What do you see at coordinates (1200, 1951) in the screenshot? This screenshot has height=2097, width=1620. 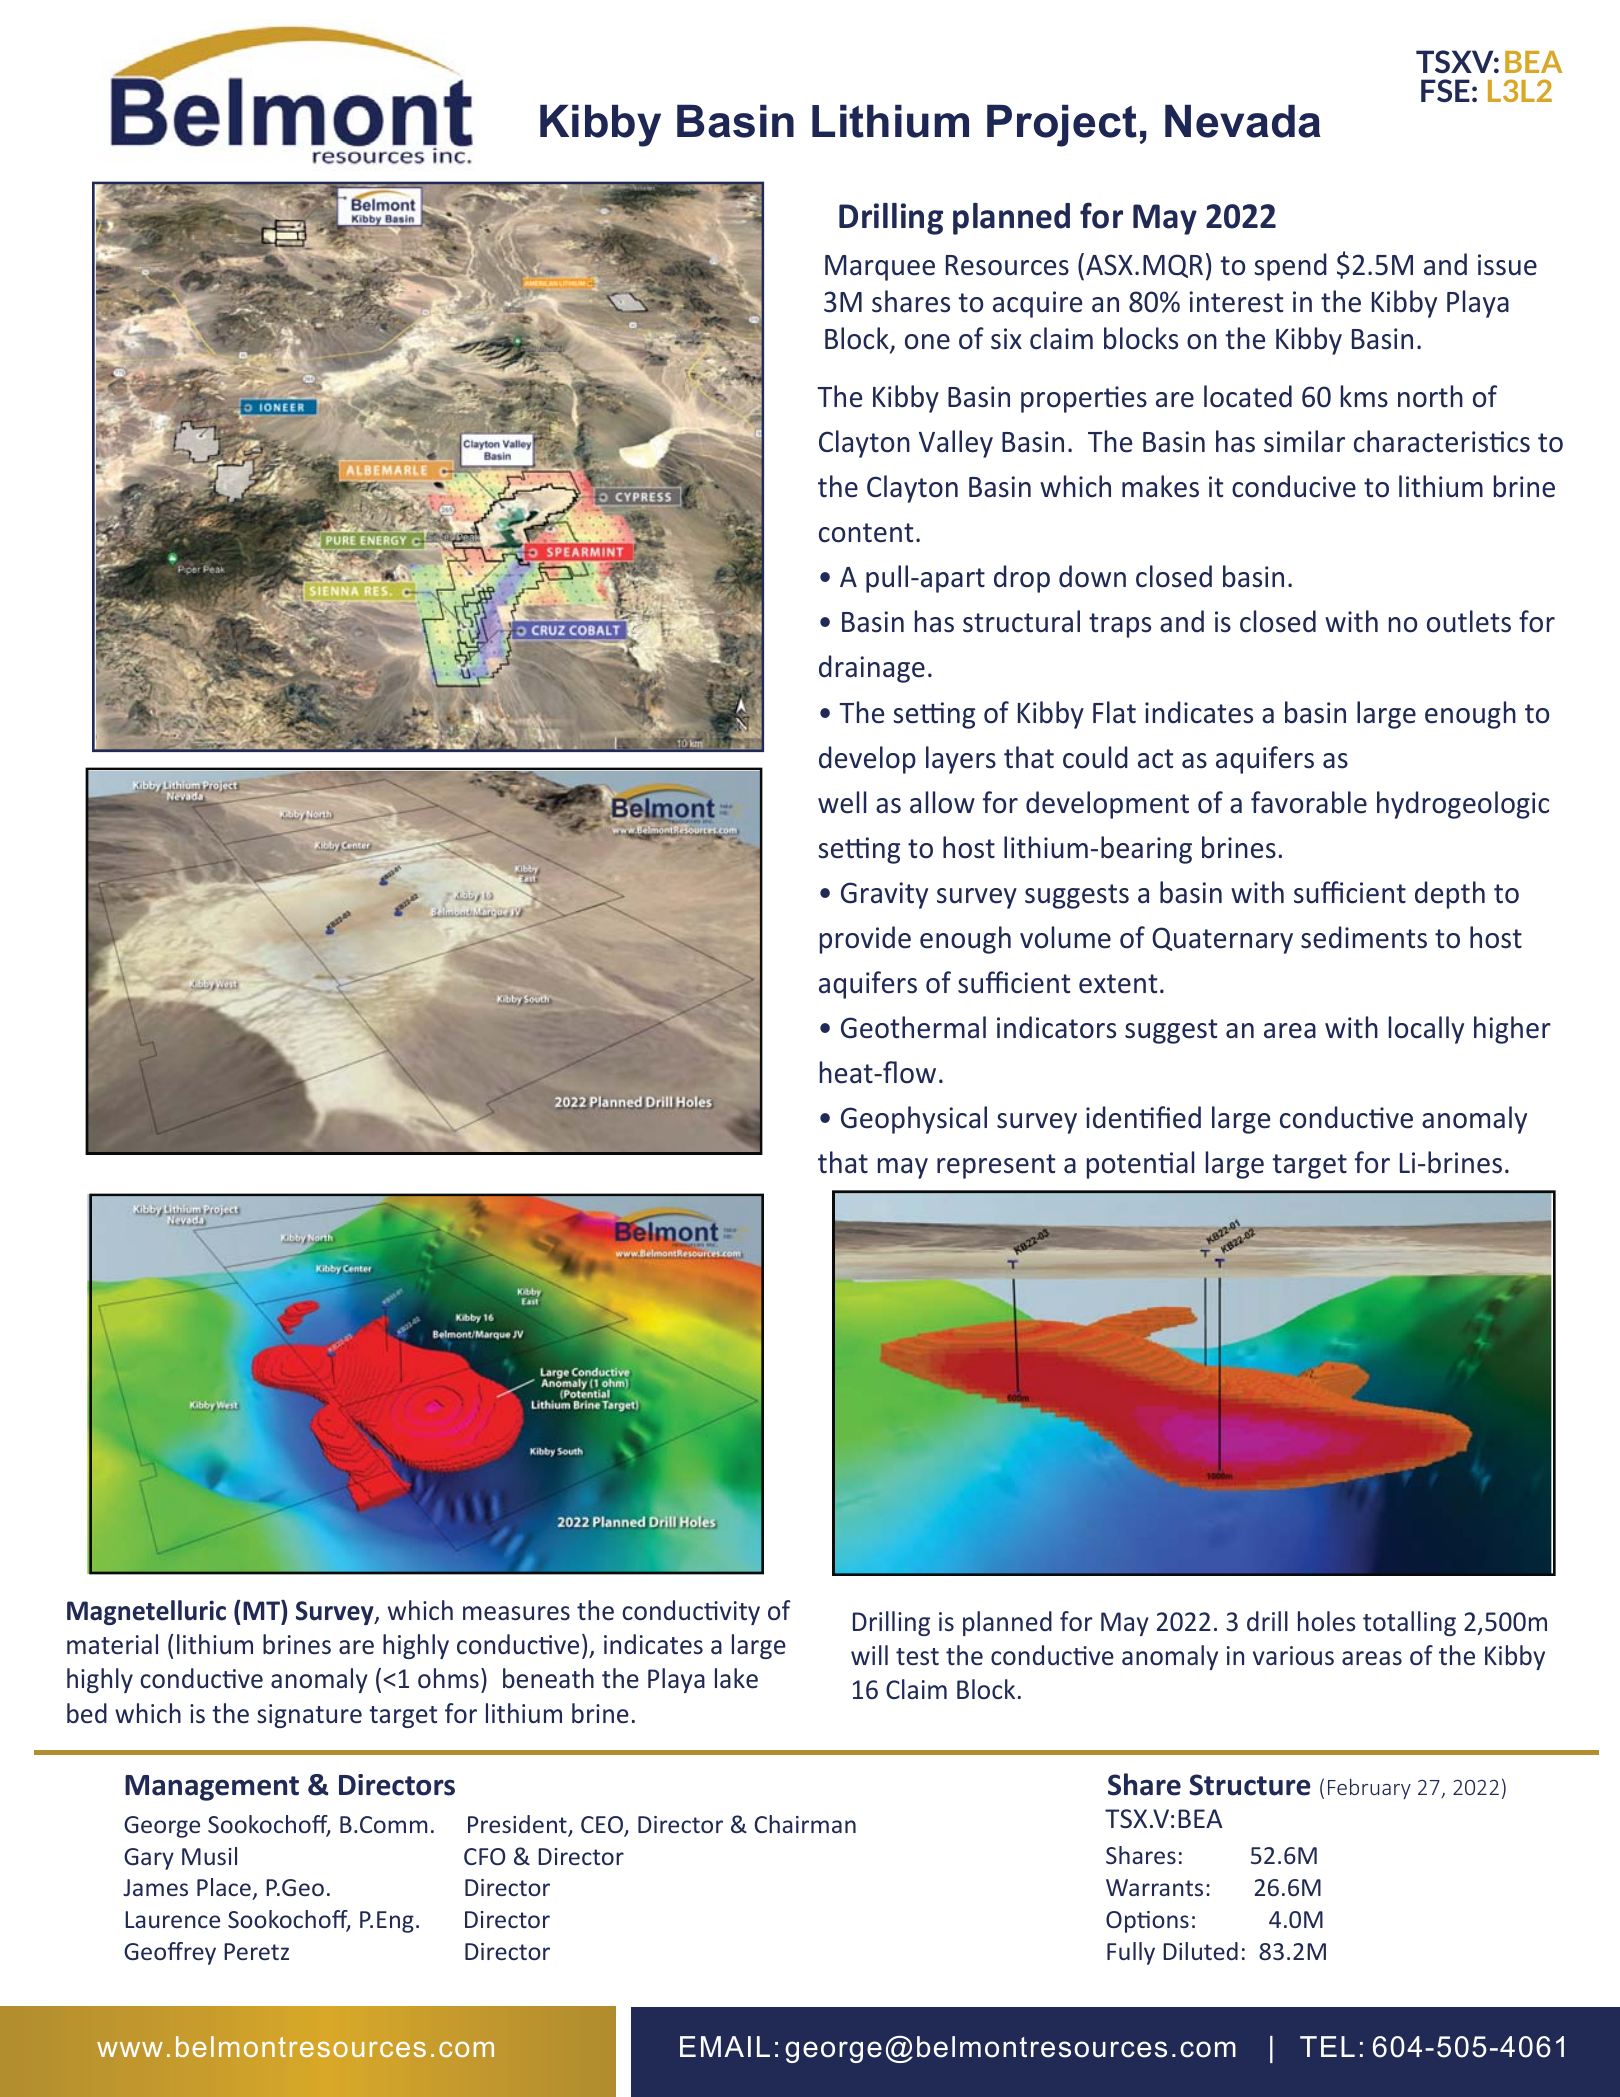 I see `Diluted` at bounding box center [1200, 1951].
